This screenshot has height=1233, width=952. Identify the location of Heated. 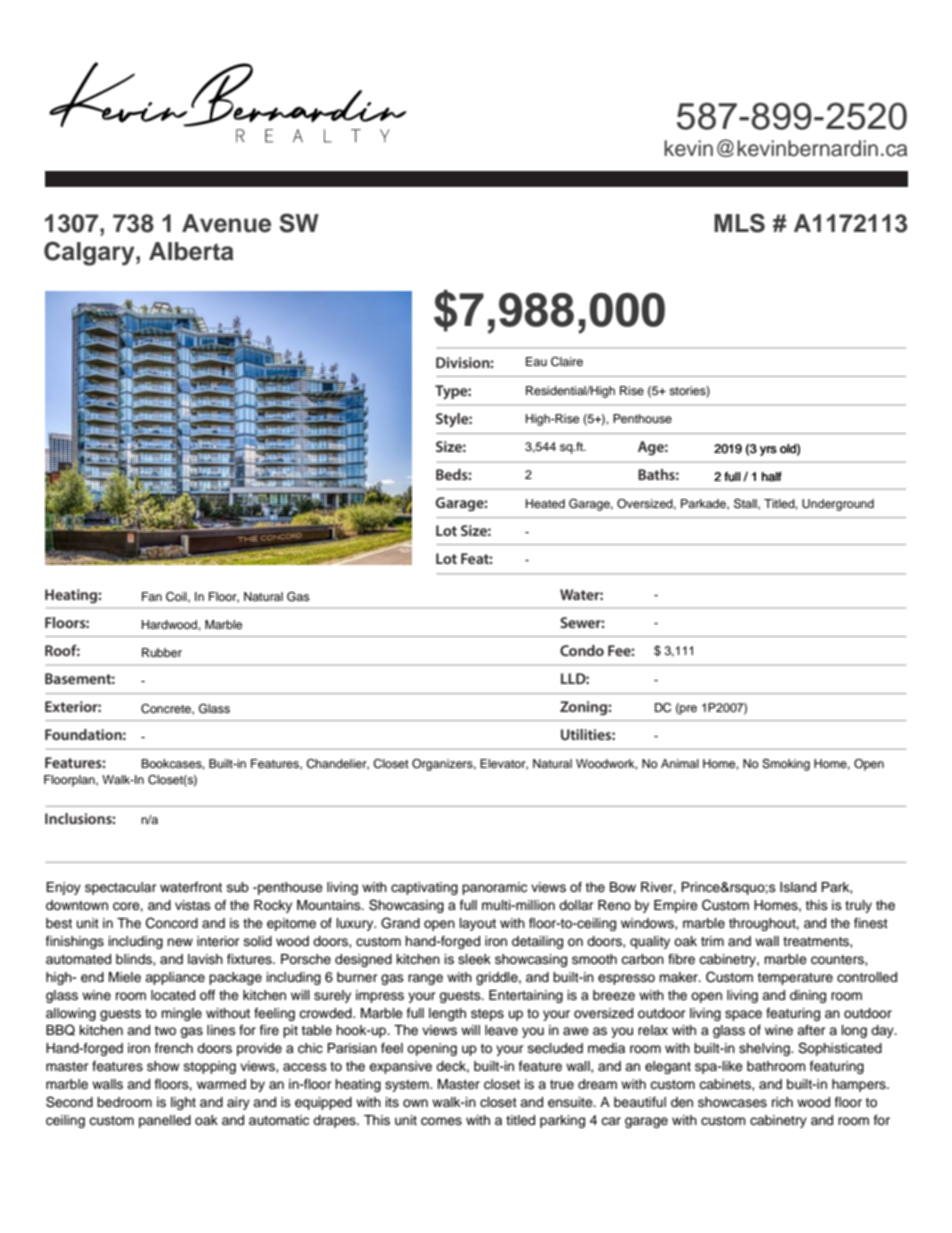
(545, 503).
